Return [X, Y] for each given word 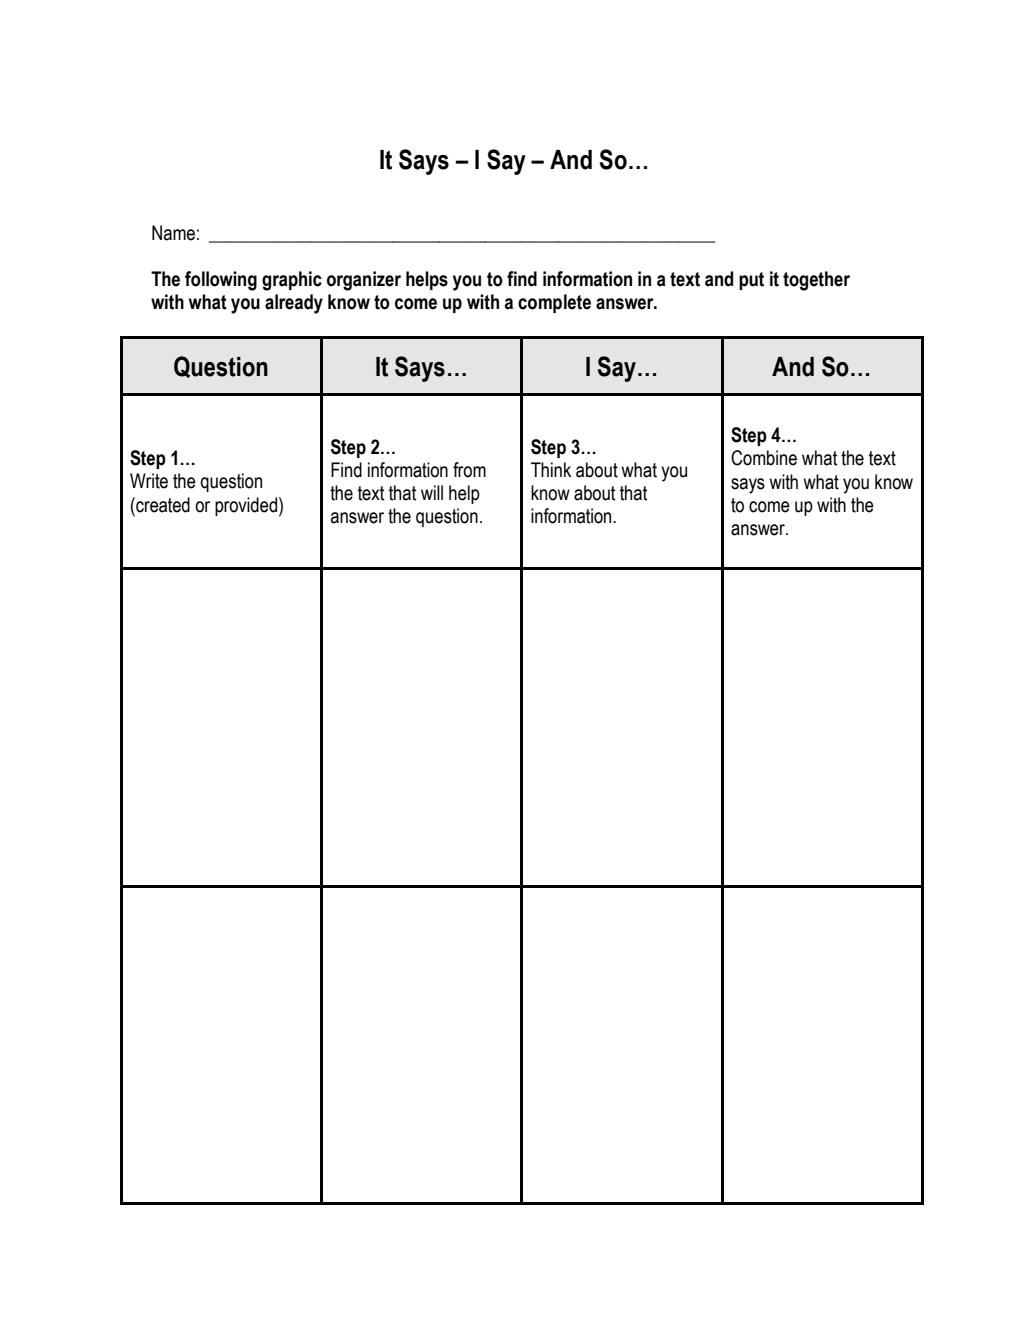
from [469, 470]
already [294, 304]
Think [551, 469]
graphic [292, 281]
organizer [364, 281]
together [816, 281]
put [751, 281]
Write [149, 481]
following [221, 281]
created [162, 505]
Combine [764, 458]
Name [173, 233]
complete [554, 303]
